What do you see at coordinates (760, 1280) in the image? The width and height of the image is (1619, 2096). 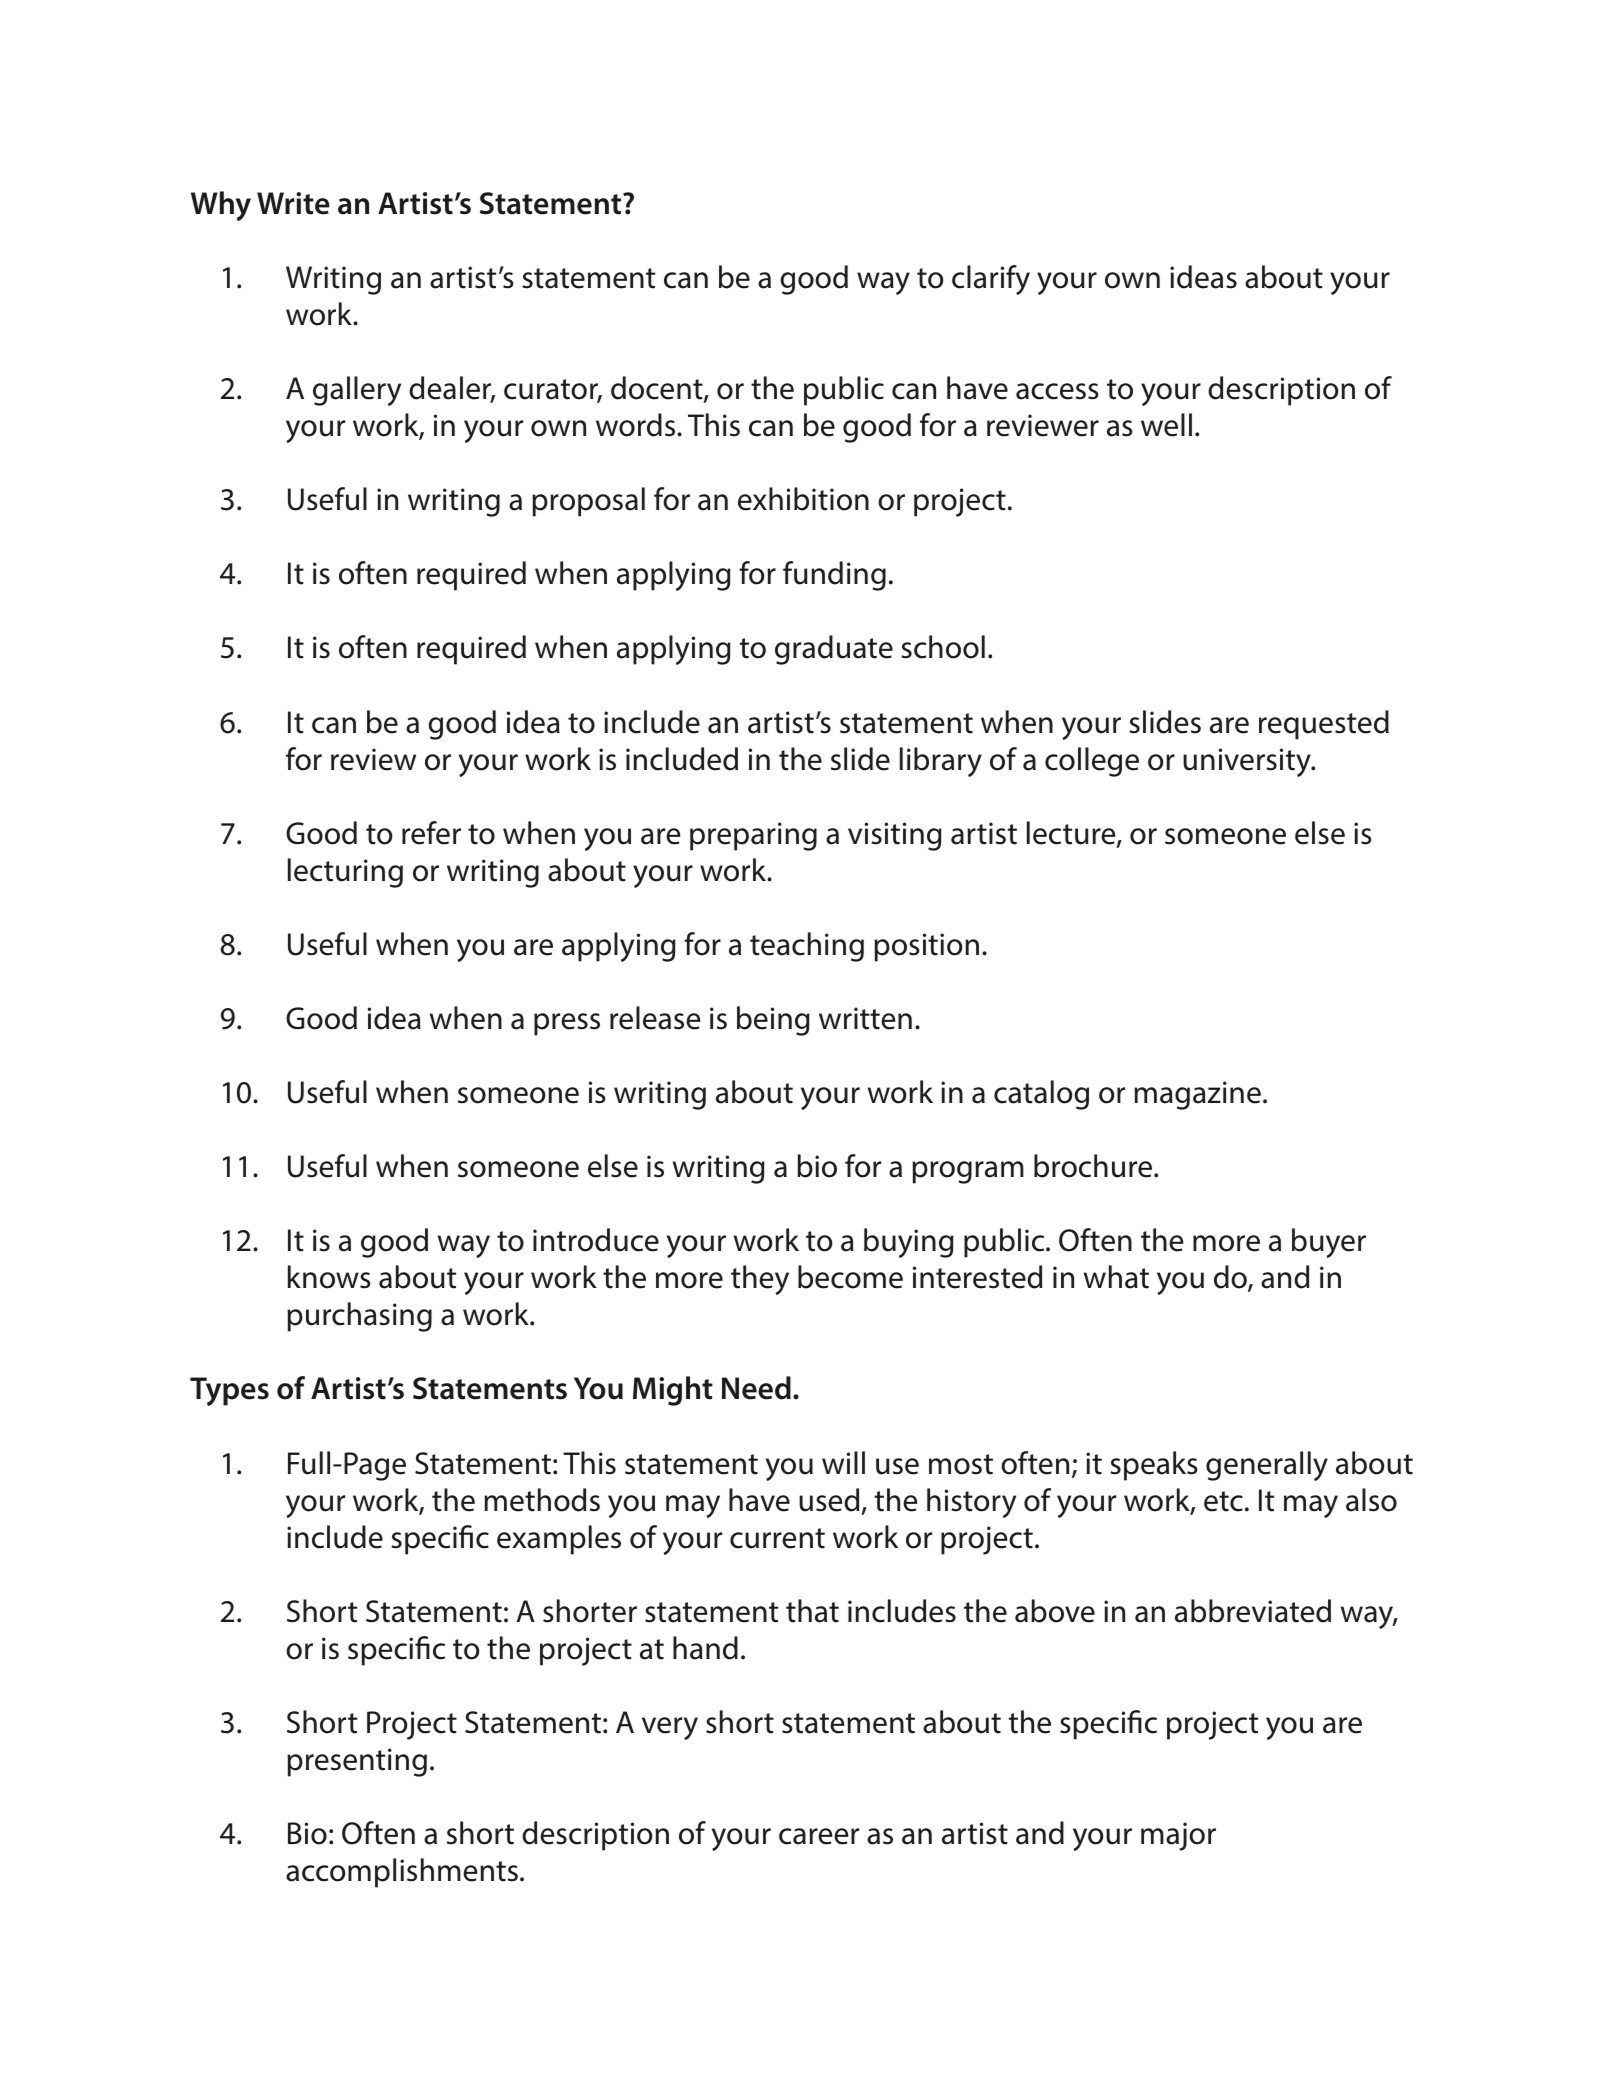 I see `they` at bounding box center [760, 1280].
